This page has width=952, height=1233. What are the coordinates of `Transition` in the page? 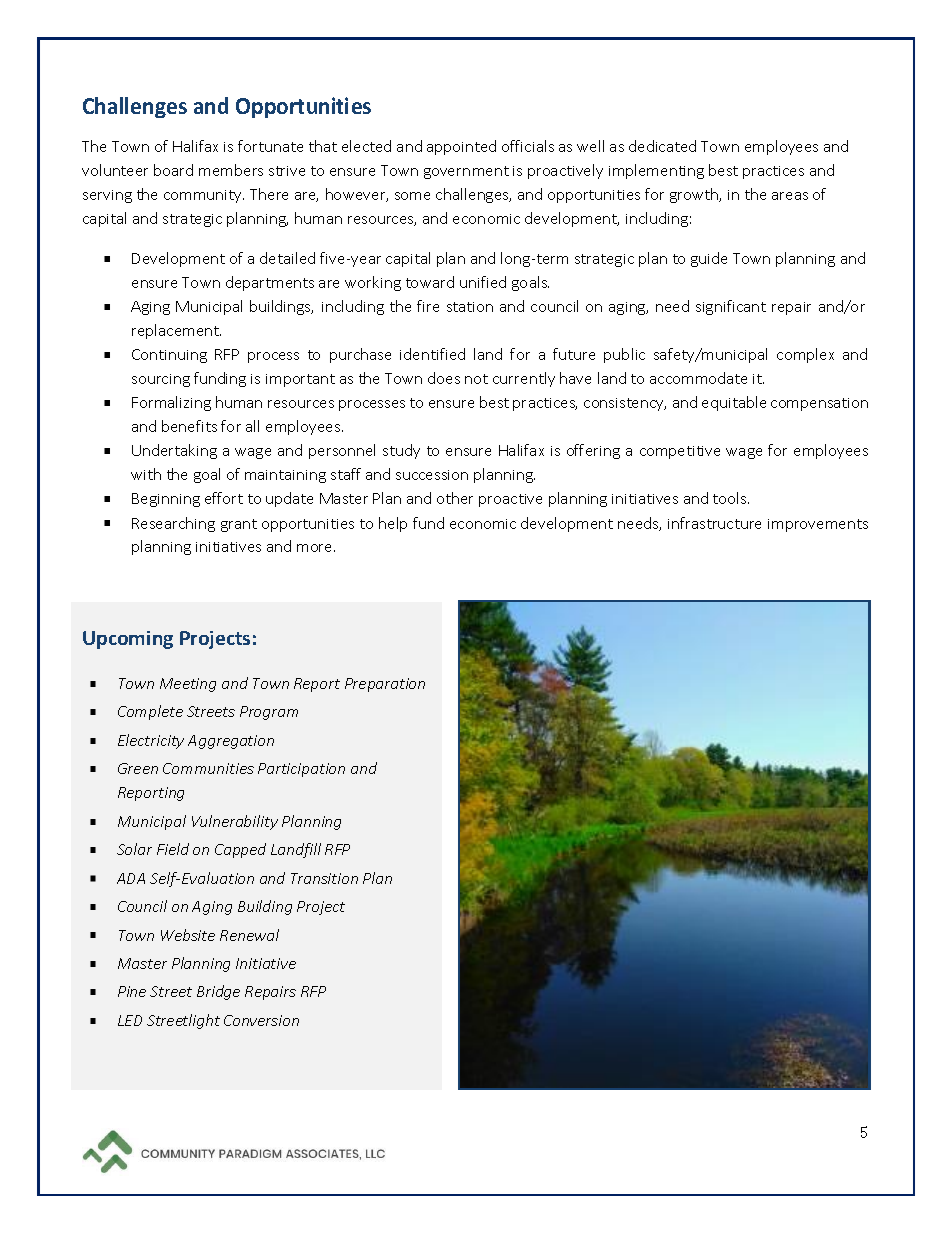 It's located at (324, 878).
